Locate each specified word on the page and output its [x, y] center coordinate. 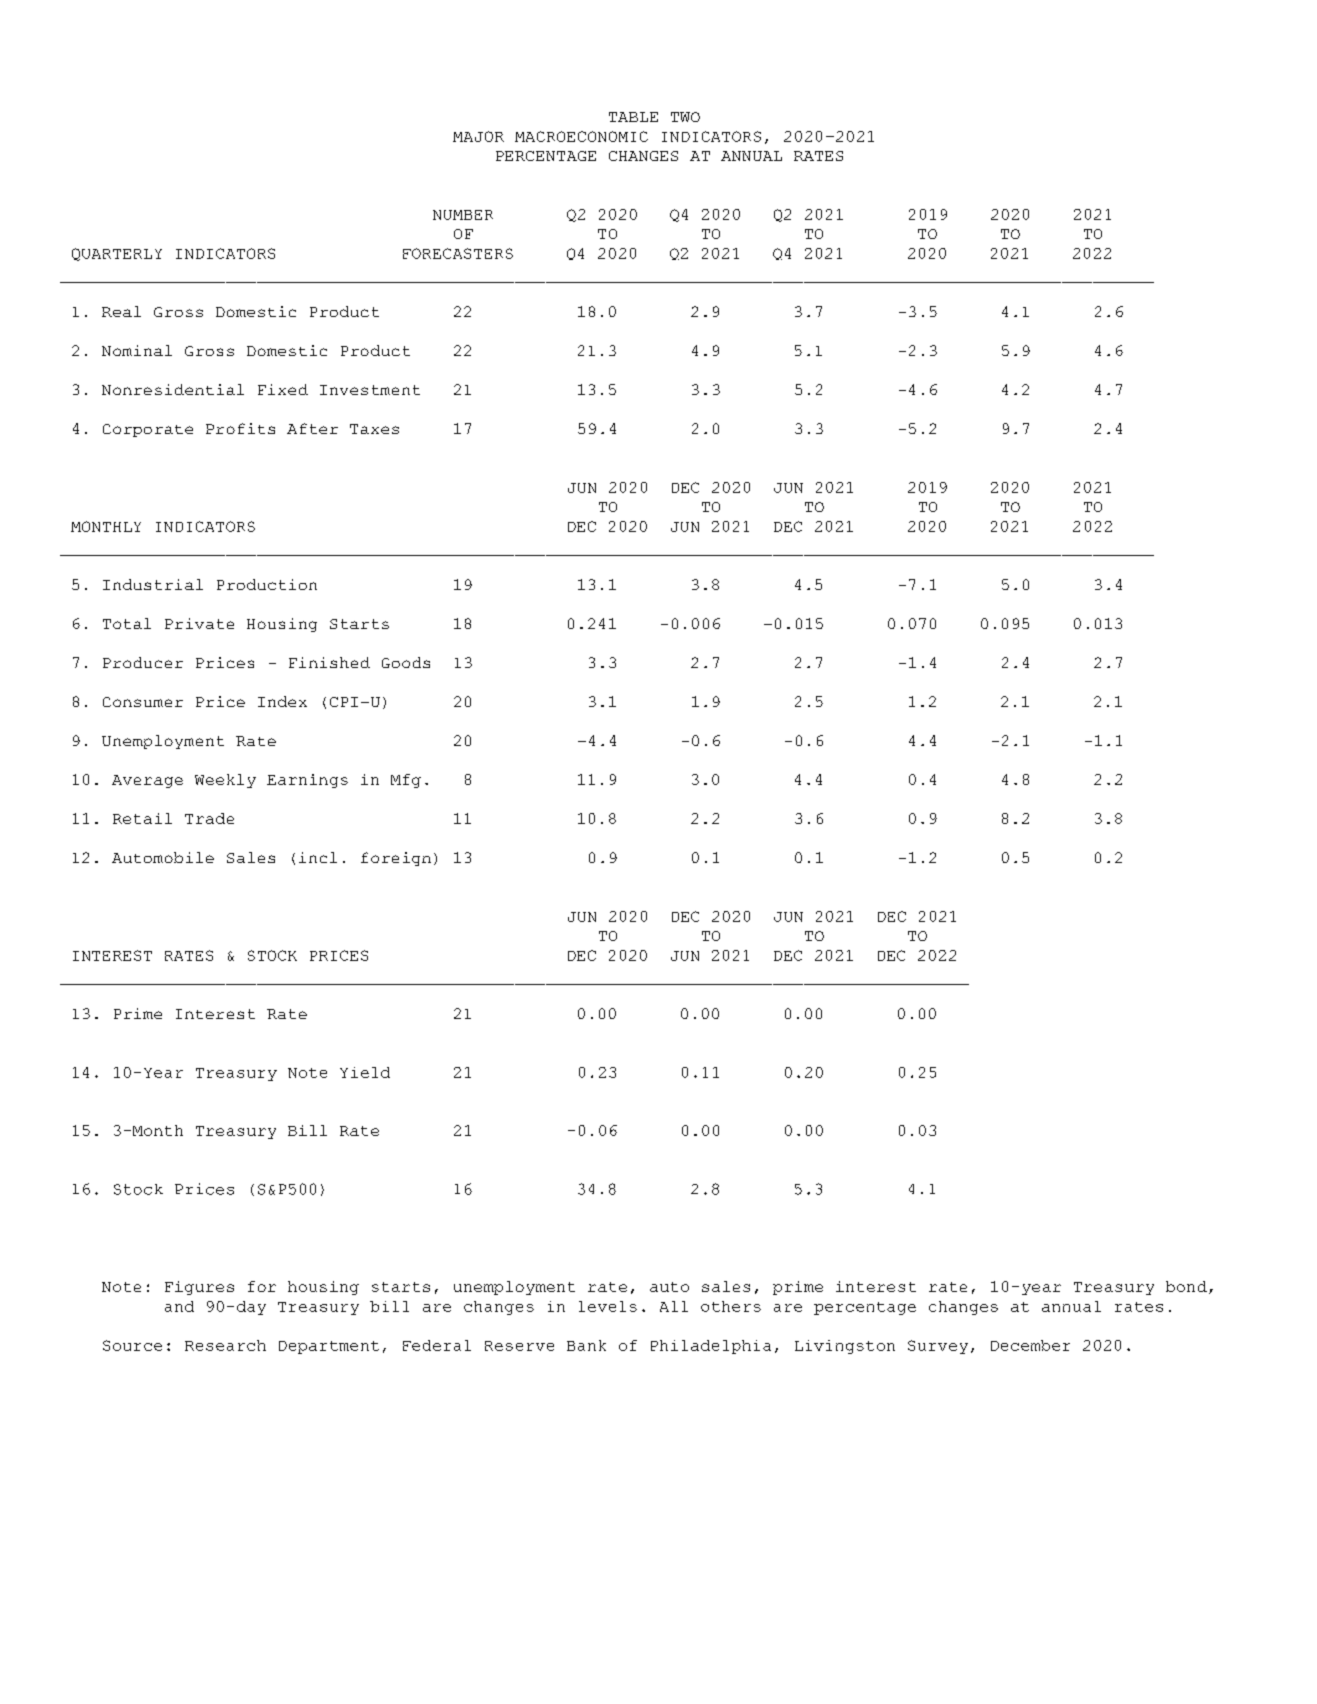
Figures [199, 1288]
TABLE [633, 117]
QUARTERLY [117, 254]
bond [1186, 1286]
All [674, 1306]
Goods [406, 662]
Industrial [153, 584]
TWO [685, 117]
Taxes [374, 429]
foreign [396, 859]
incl [318, 857]
